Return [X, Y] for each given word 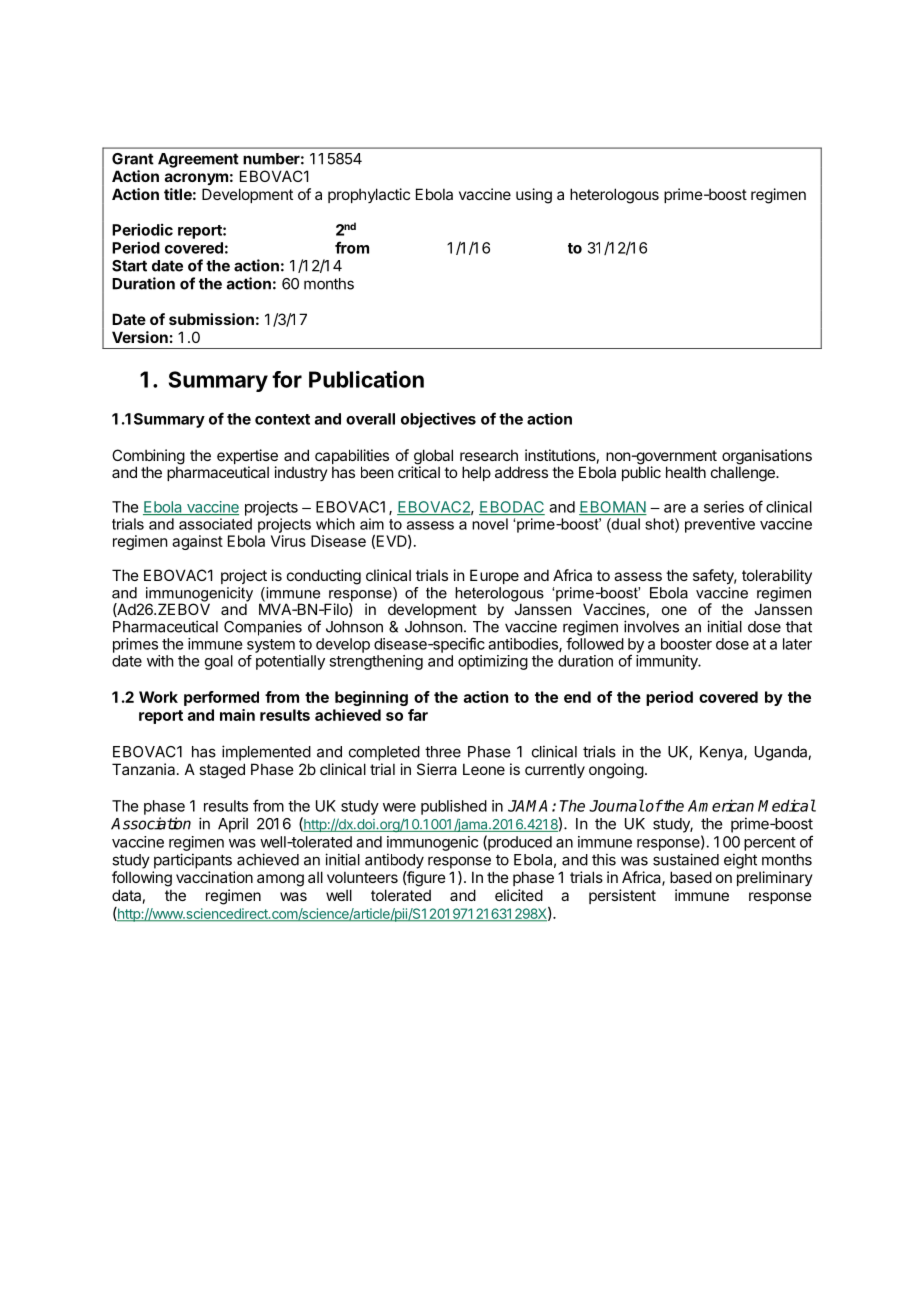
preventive [720, 525]
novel [490, 524]
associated [215, 524]
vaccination [214, 877]
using [534, 196]
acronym [196, 179]
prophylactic [369, 195]
